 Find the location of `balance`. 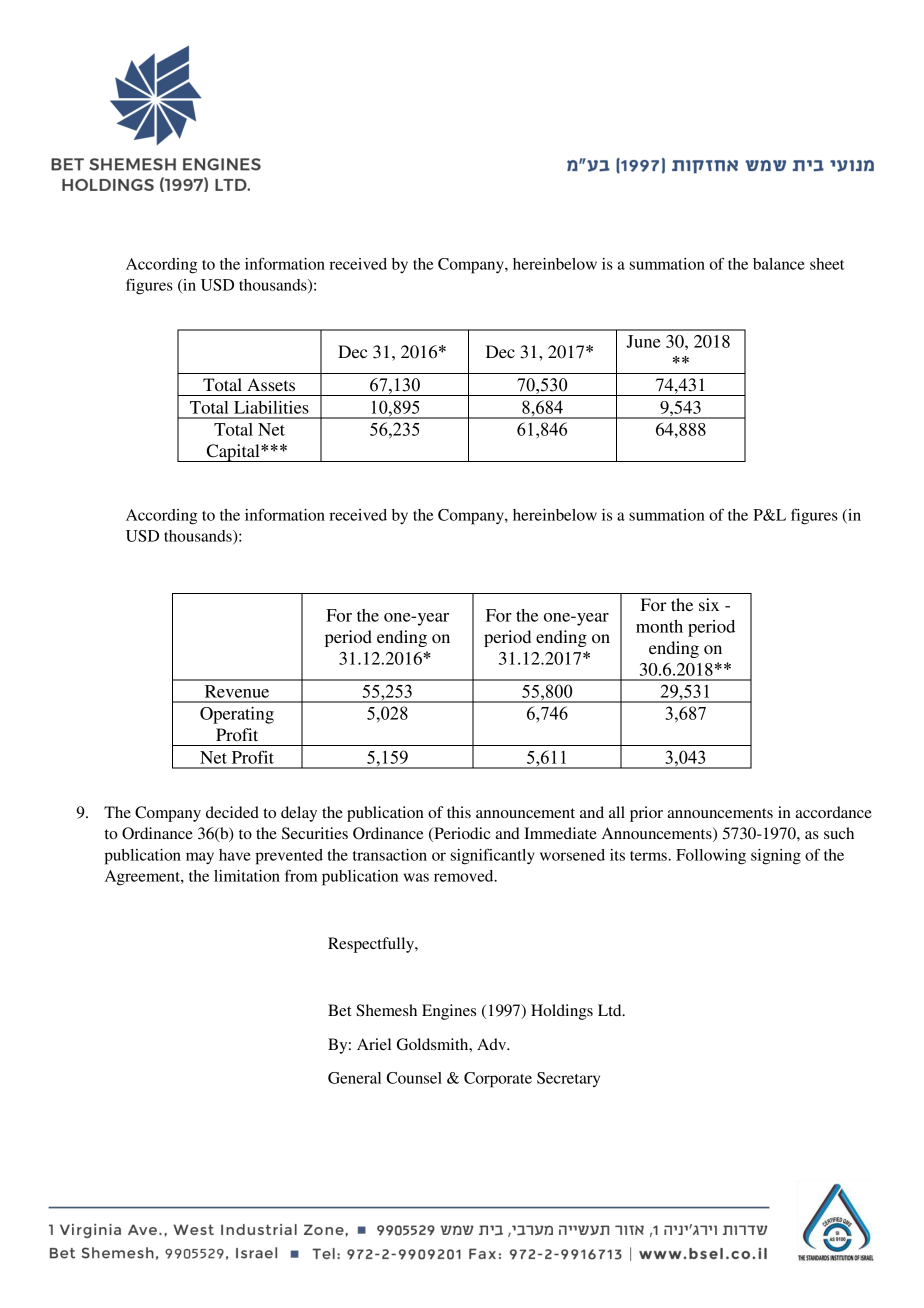

balance is located at coordinates (779, 264).
